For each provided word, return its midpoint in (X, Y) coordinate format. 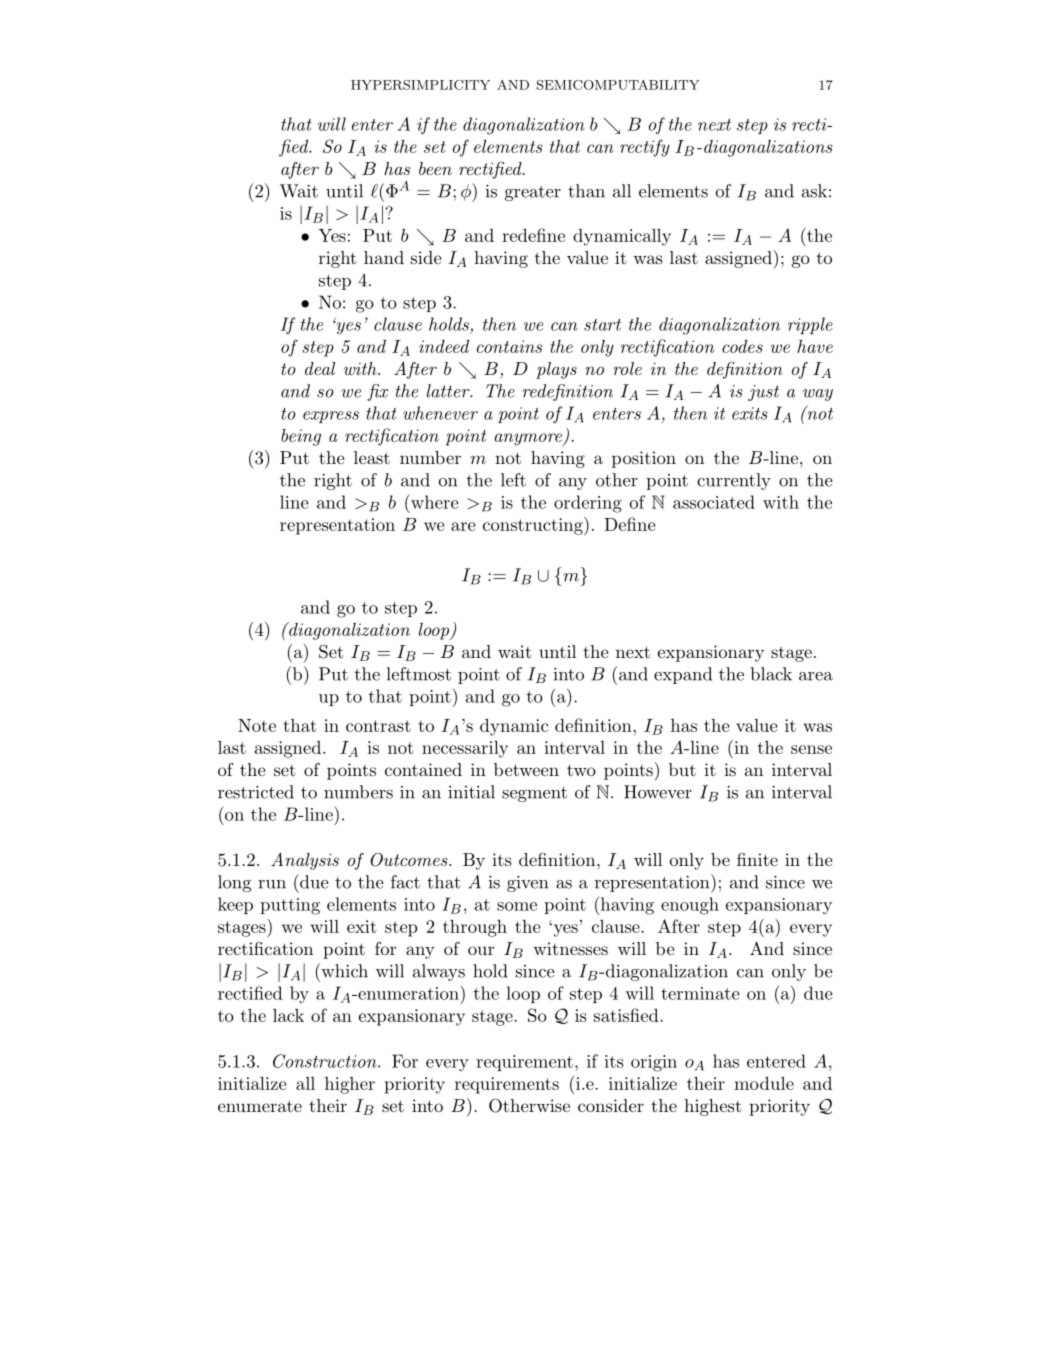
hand (384, 257)
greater (533, 193)
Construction (326, 1061)
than (586, 191)
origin (654, 1063)
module (764, 1083)
